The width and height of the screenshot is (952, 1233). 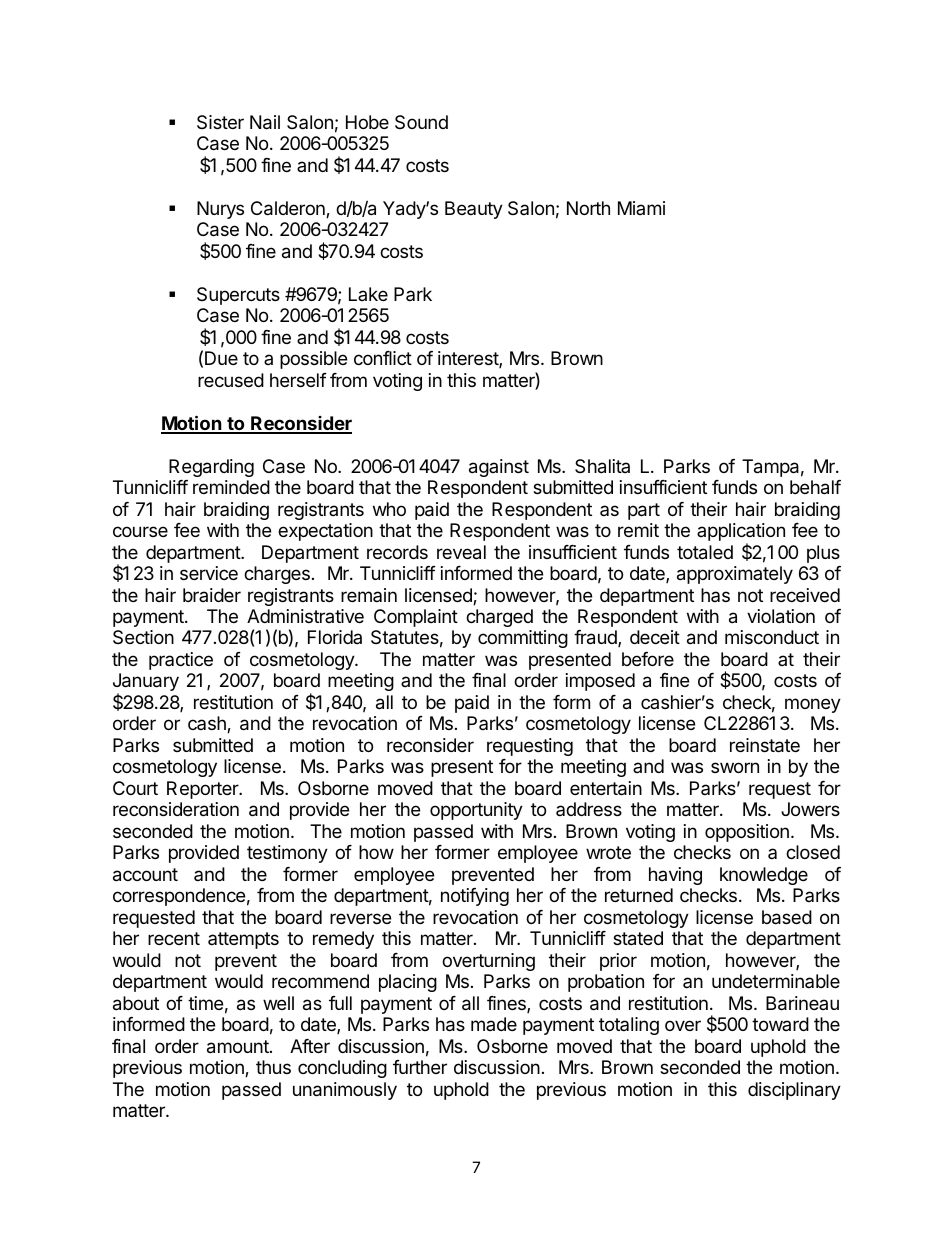 What do you see at coordinates (641, 208) in the screenshot?
I see `Miami` at bounding box center [641, 208].
